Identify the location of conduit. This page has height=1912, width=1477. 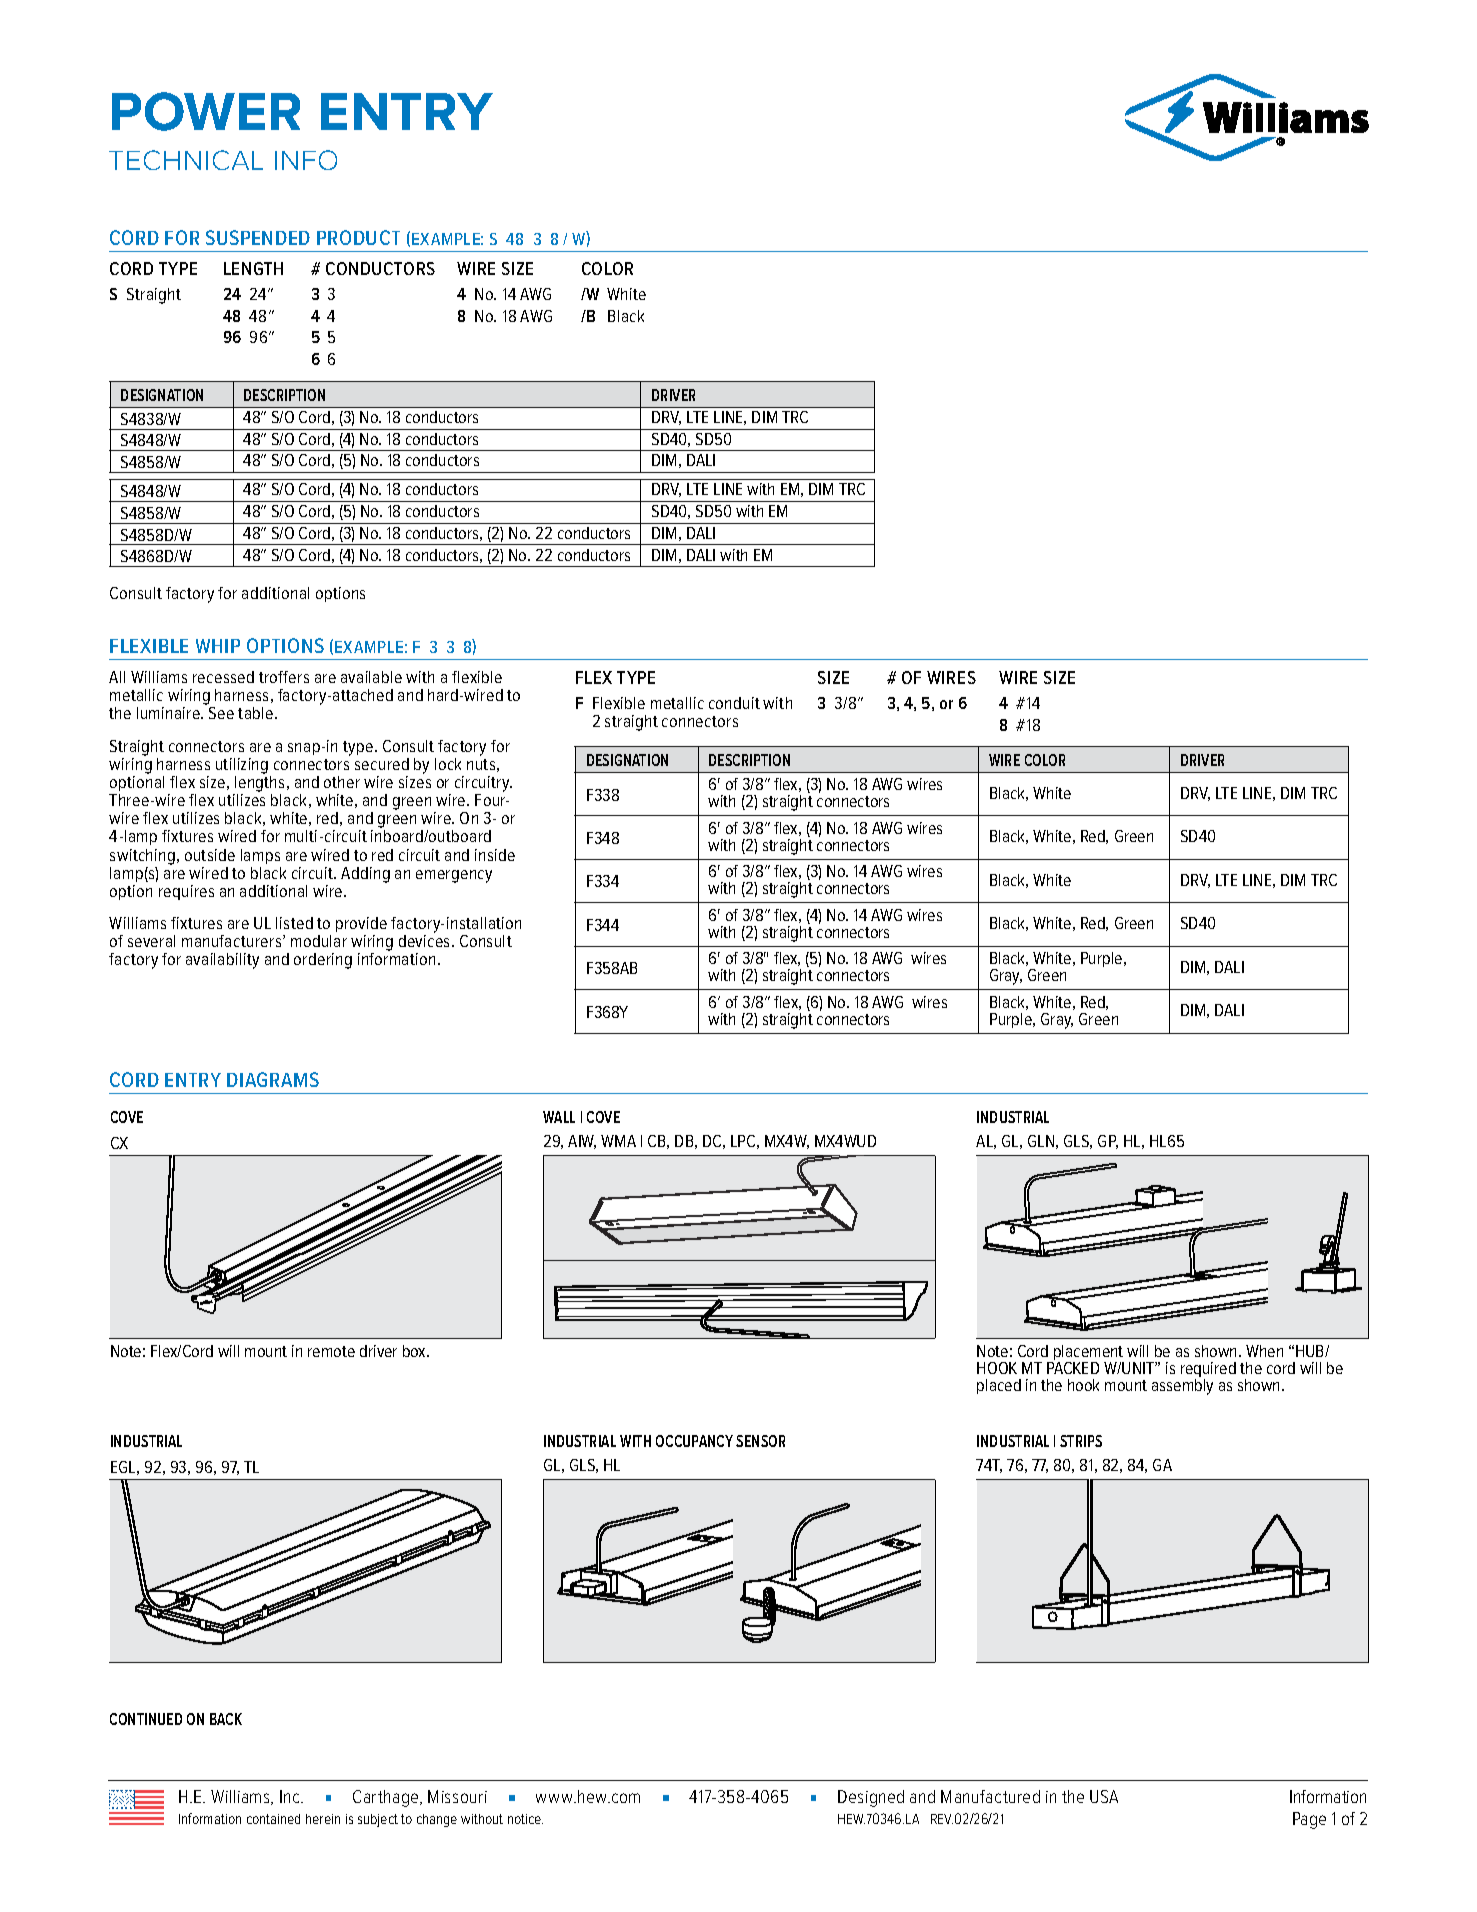
(734, 703).
